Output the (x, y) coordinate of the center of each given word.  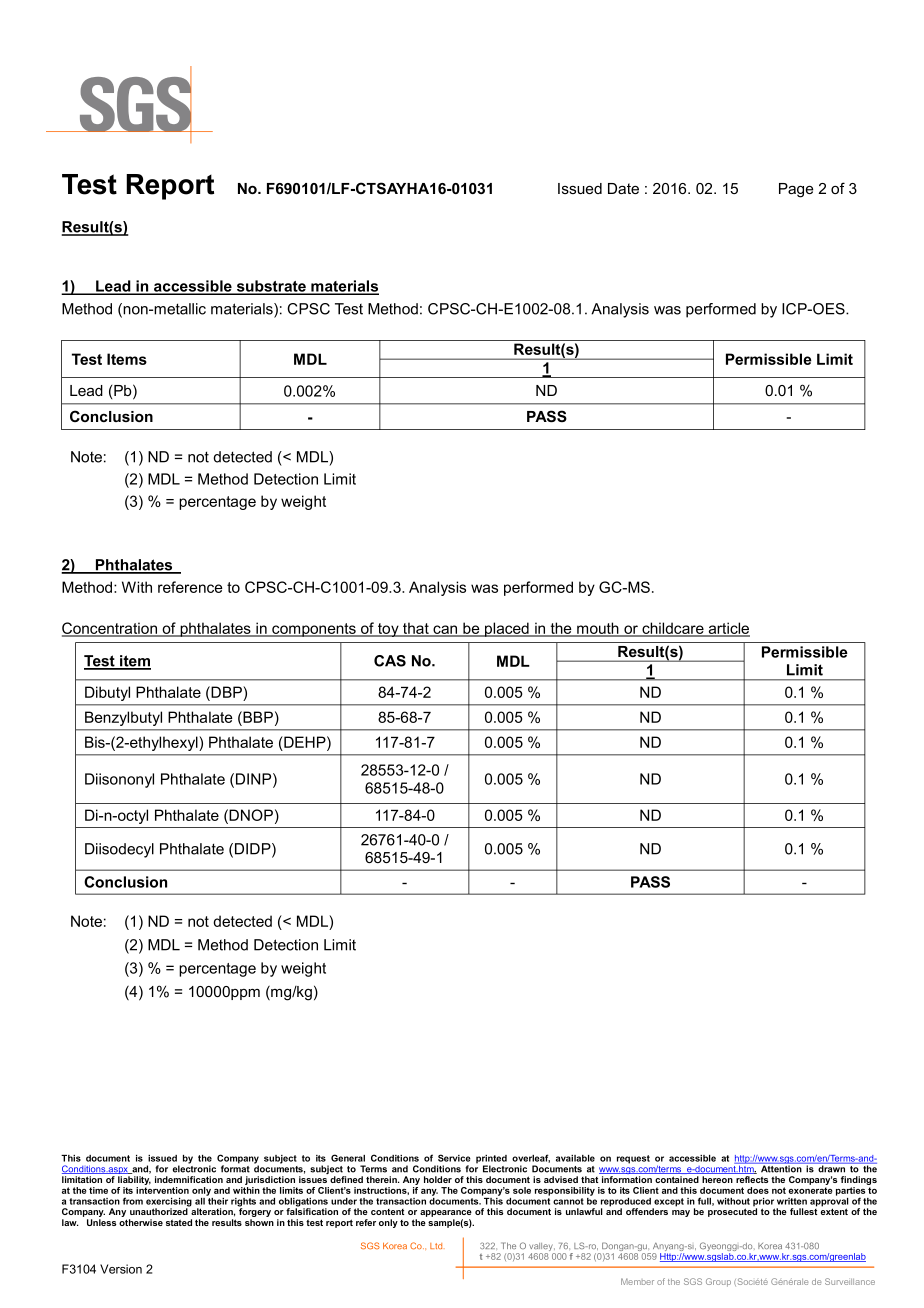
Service (454, 1158)
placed (507, 629)
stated (179, 1222)
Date (623, 188)
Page (796, 190)
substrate (271, 287)
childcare (673, 629)
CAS (390, 661)
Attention (781, 1168)
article (728, 629)
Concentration (111, 629)
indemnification (189, 1179)
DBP (226, 692)
